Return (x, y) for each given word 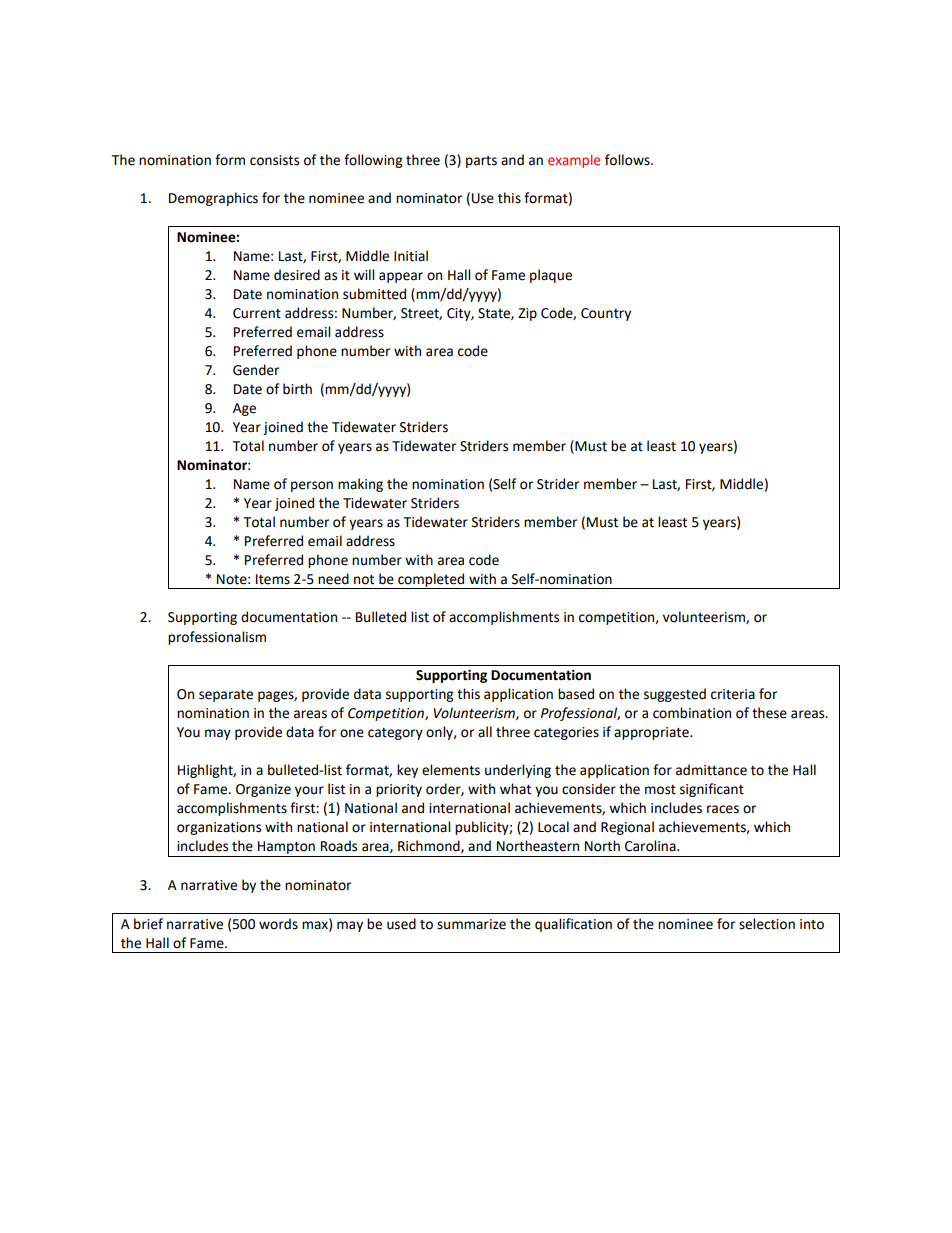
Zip (527, 314)
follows (628, 160)
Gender (256, 370)
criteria (733, 694)
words (278, 924)
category (395, 734)
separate (226, 696)
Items (273, 579)
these (769, 713)
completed (431, 581)
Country (606, 314)
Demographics (213, 199)
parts (481, 162)
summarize (471, 924)
